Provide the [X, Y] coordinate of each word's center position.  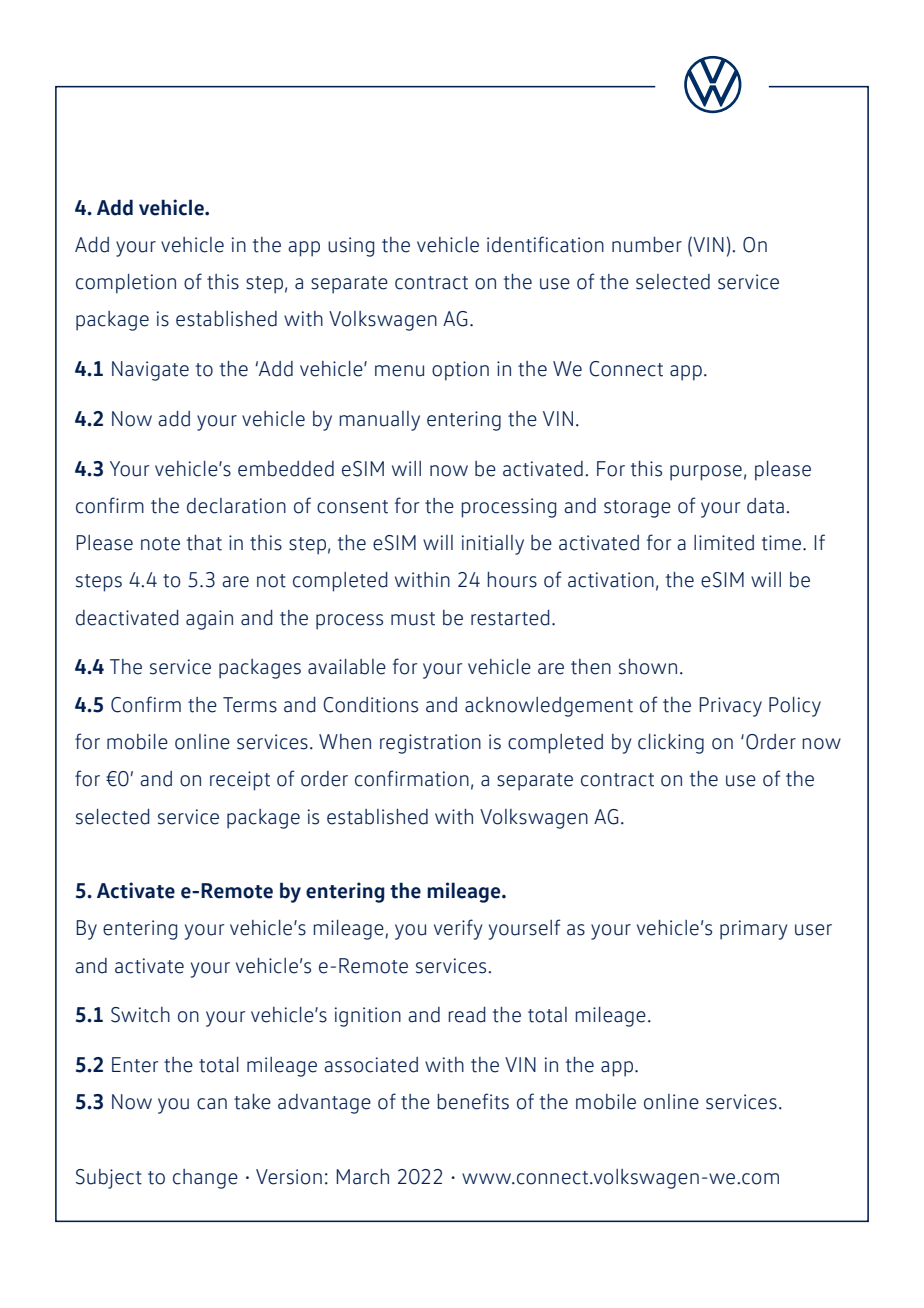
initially [493, 545]
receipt [240, 781]
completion [126, 284]
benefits [473, 1101]
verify [458, 929]
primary [753, 930]
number [647, 245]
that [204, 543]
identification [545, 244]
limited [724, 543]
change [205, 1179]
